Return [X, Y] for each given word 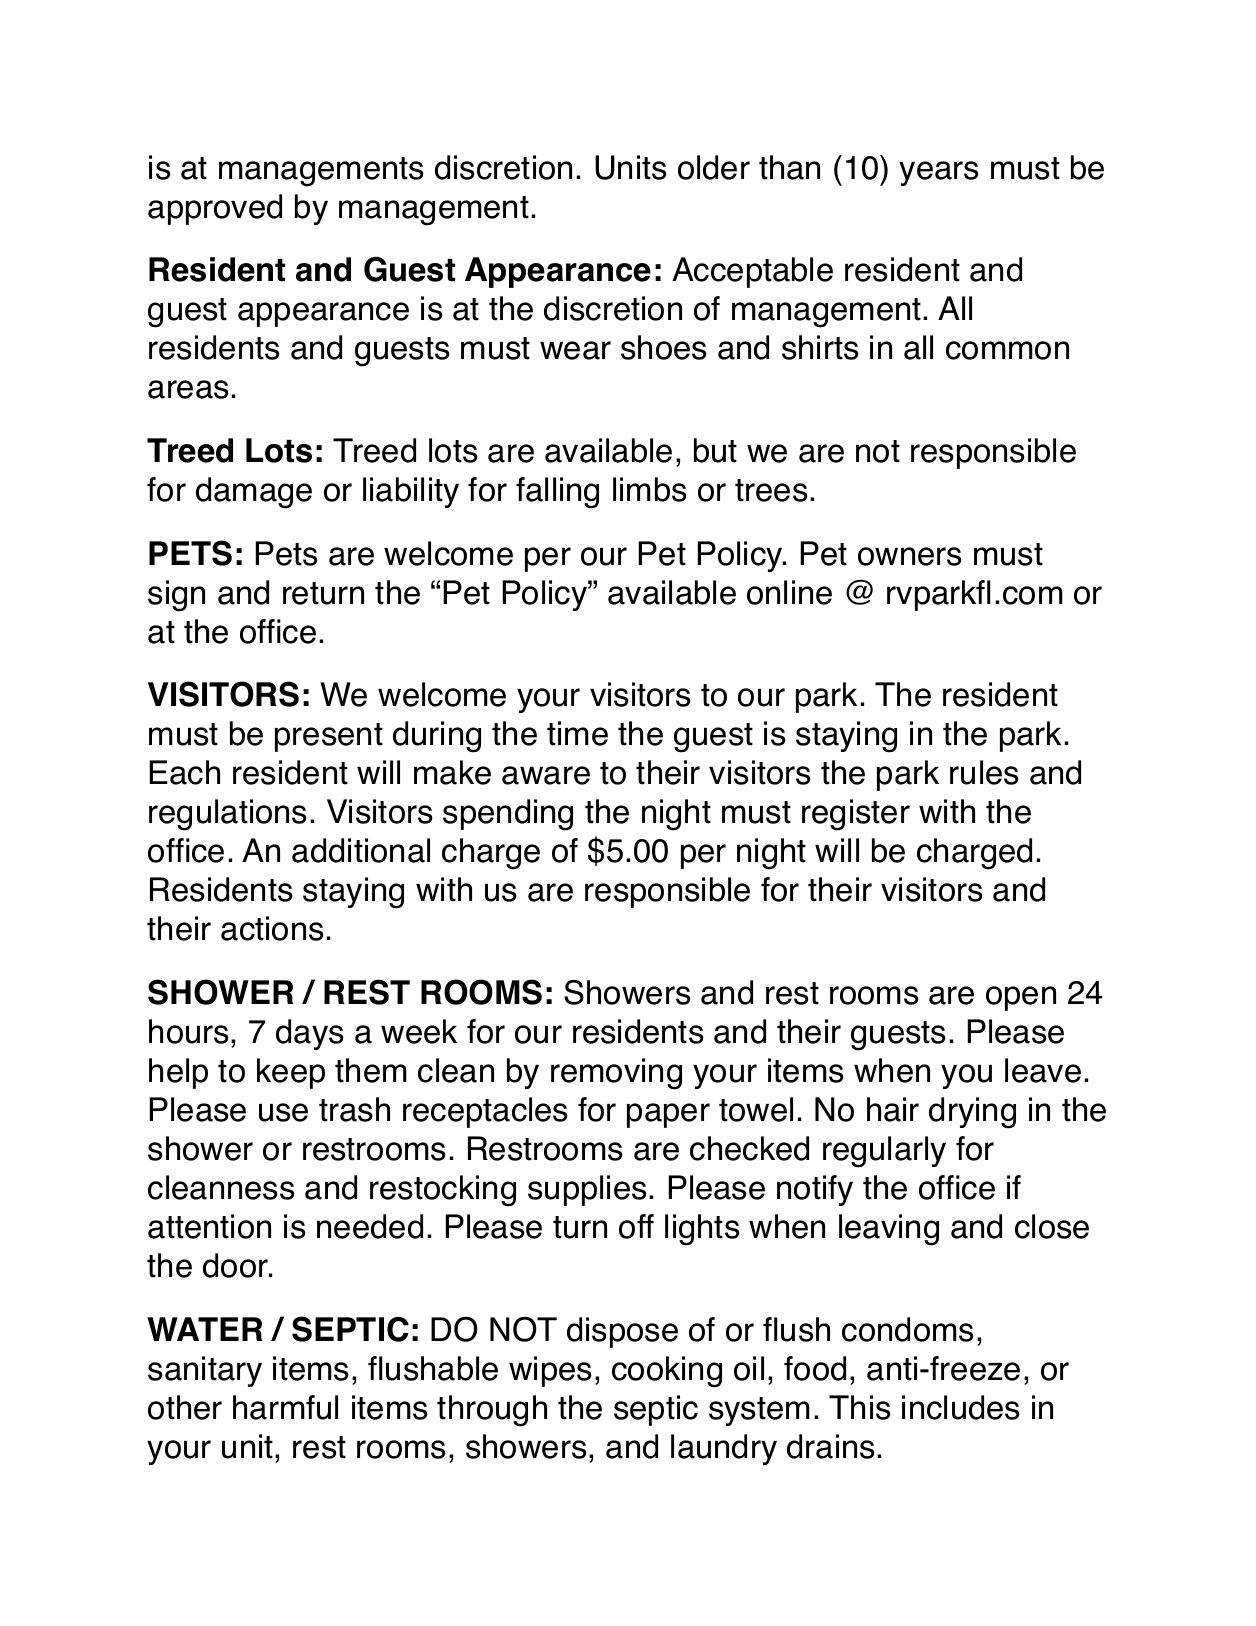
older [714, 167]
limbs [649, 489]
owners [909, 556]
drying [972, 1113]
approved [215, 209]
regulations [227, 815]
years [938, 173]
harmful [285, 1407]
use [283, 1112]
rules [984, 772]
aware [546, 775]
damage [254, 493]
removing [616, 1074]
